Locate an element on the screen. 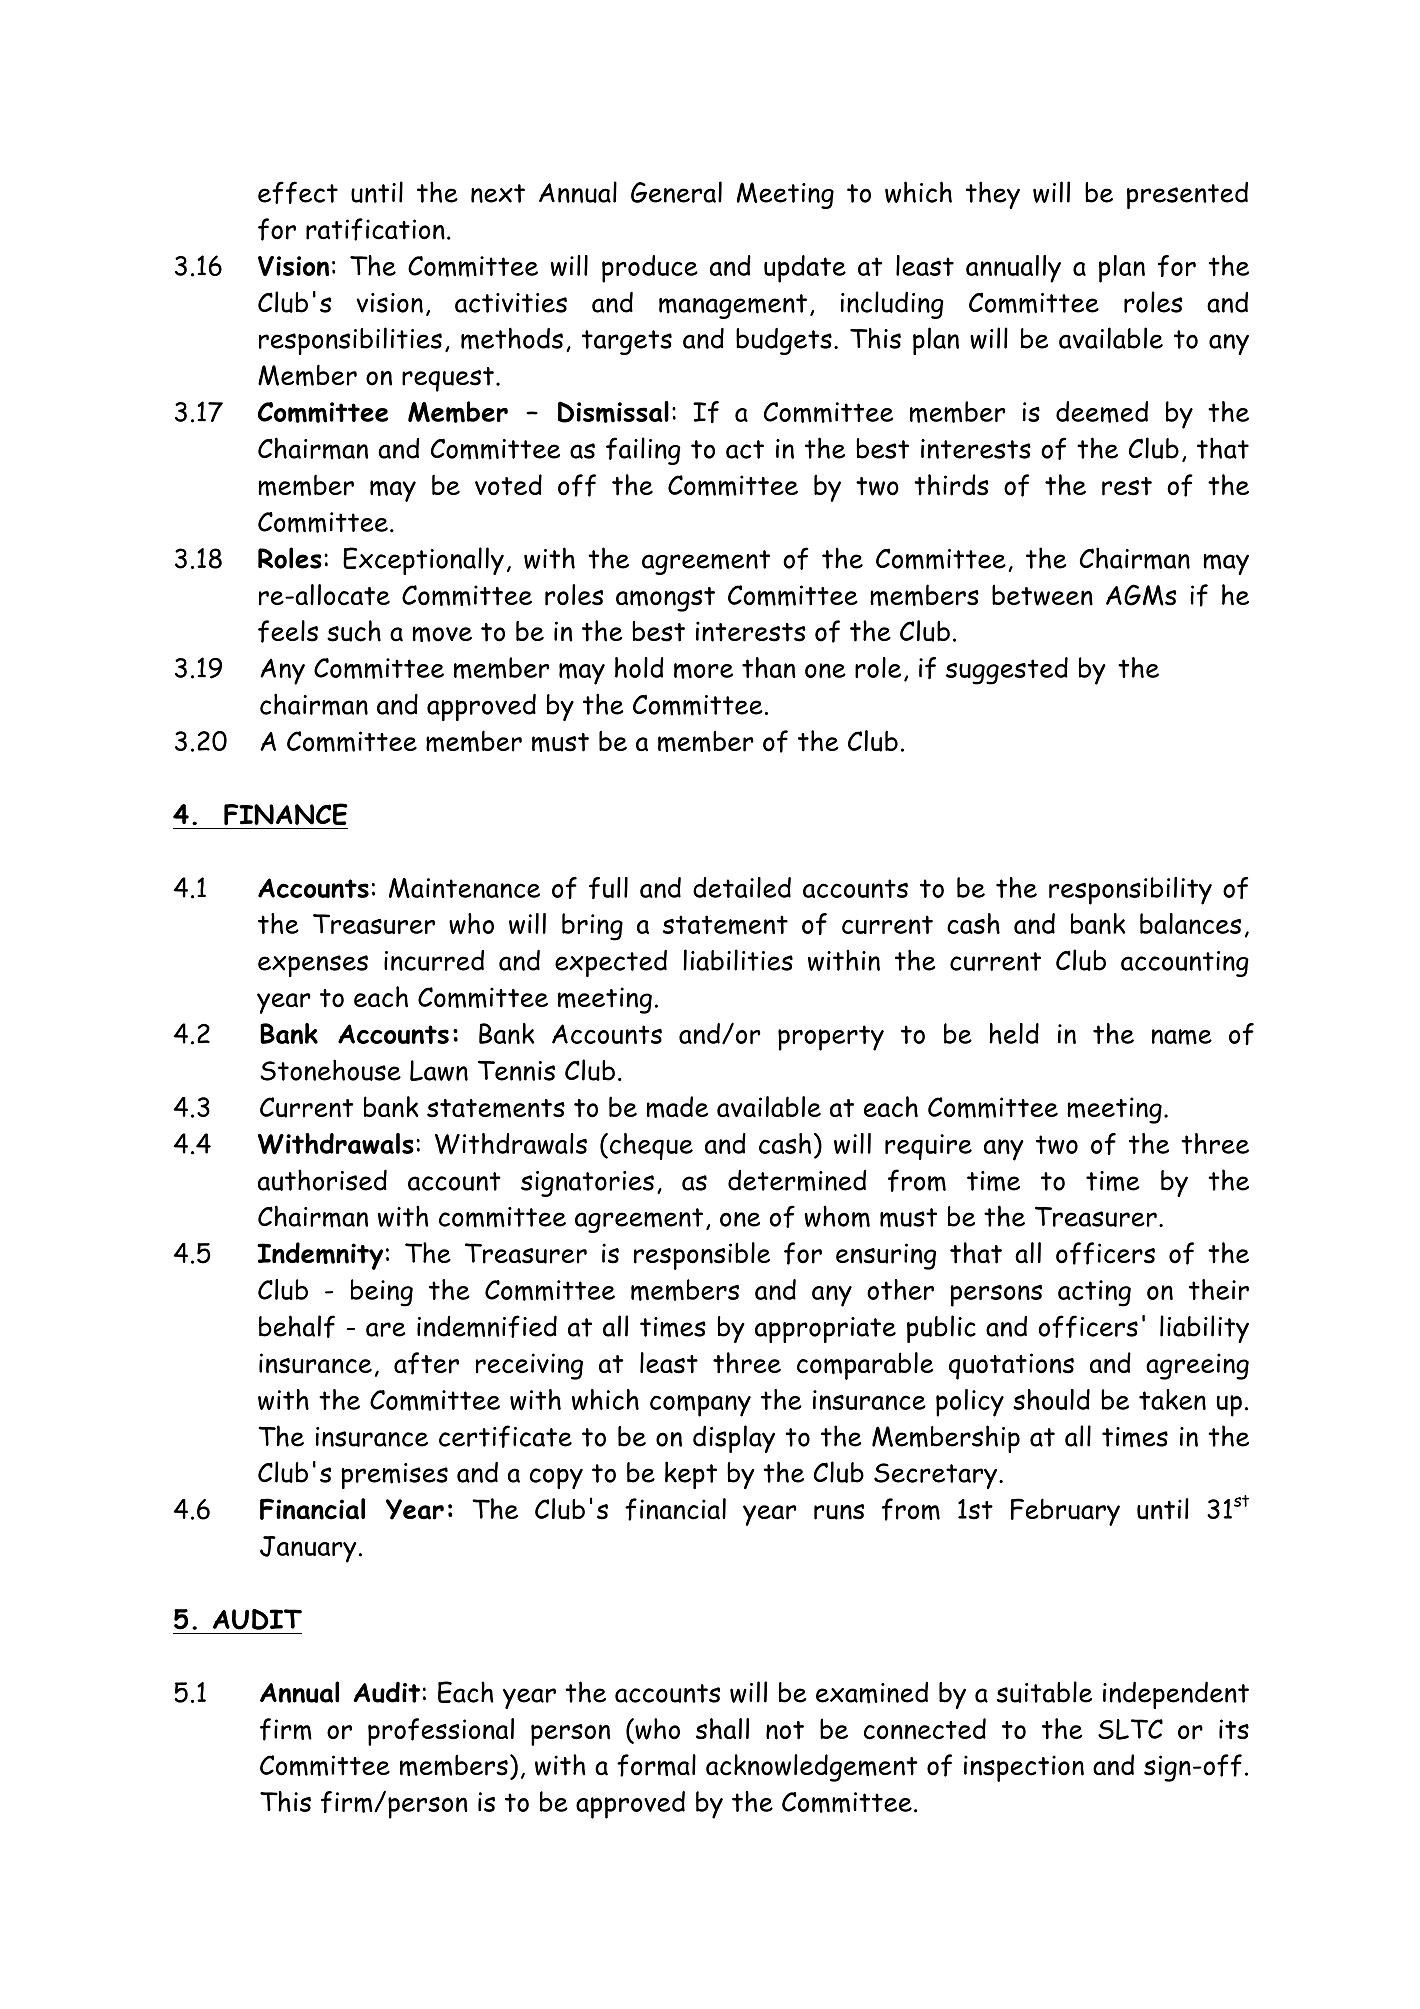  move is located at coordinates (442, 634).
